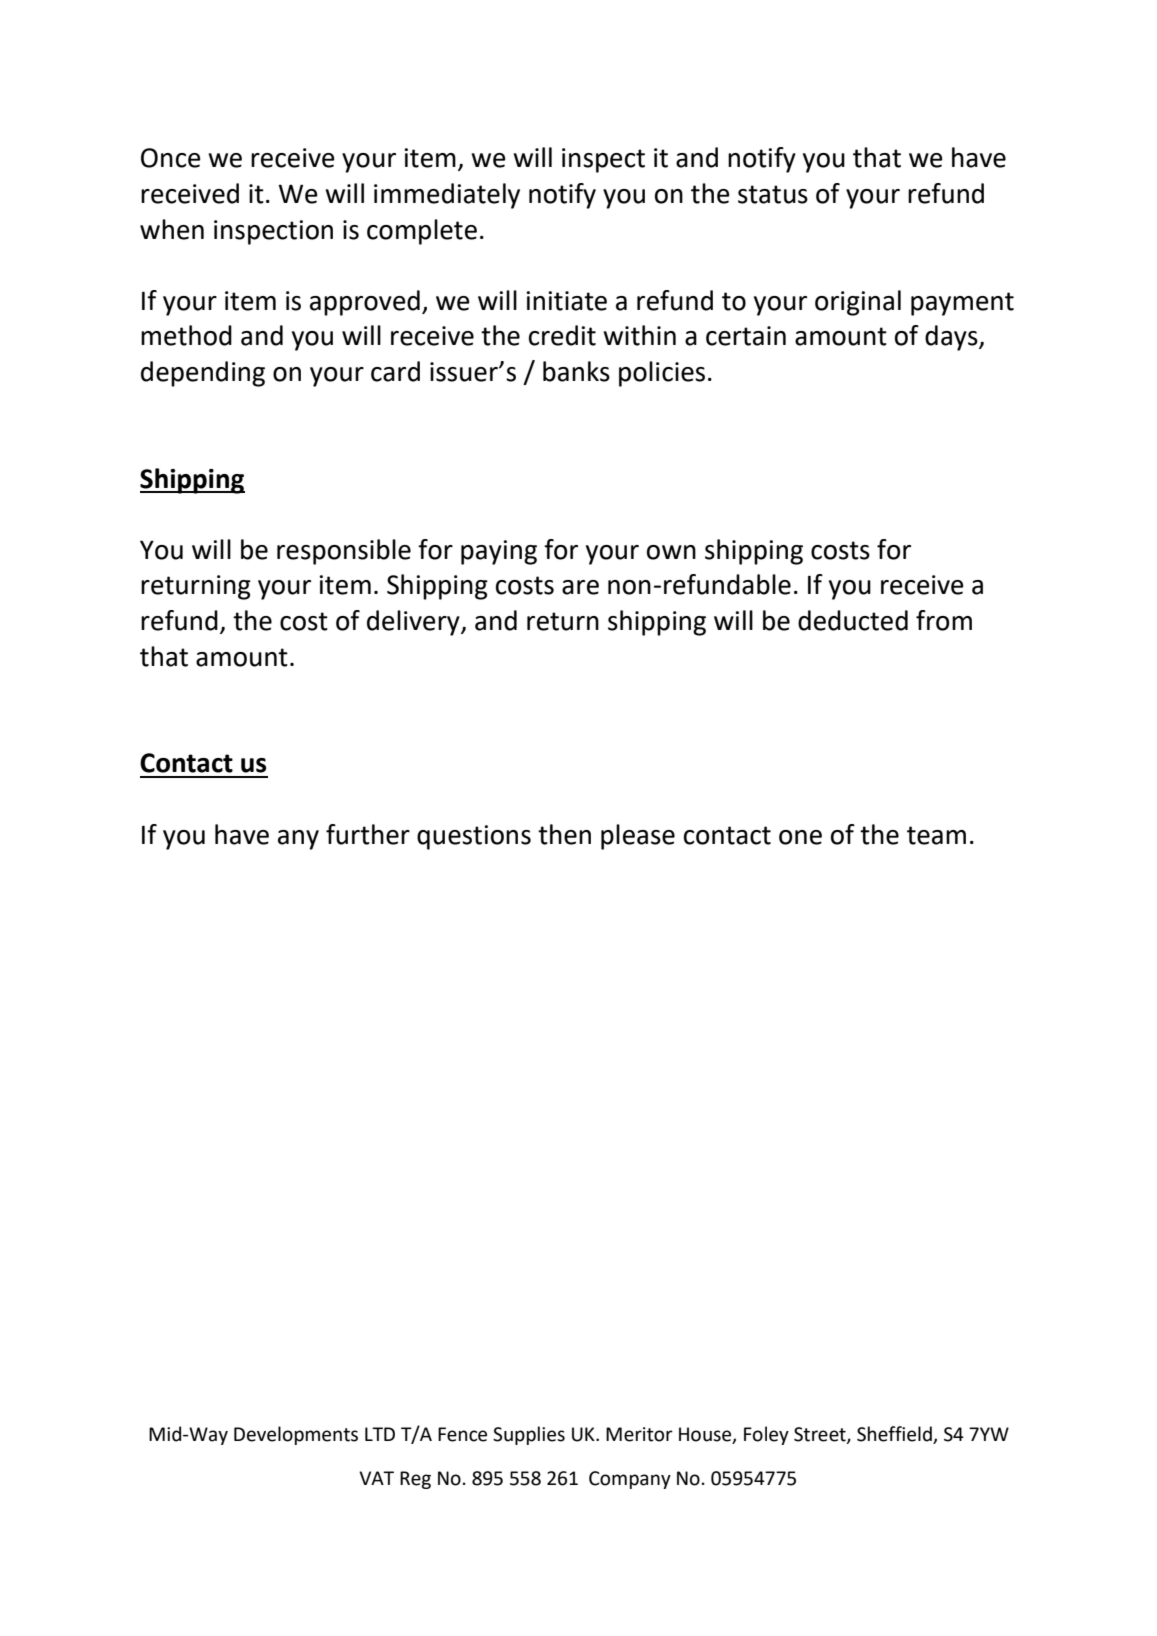 This screenshot has height=1636, width=1157. I want to click on further, so click(368, 834).
